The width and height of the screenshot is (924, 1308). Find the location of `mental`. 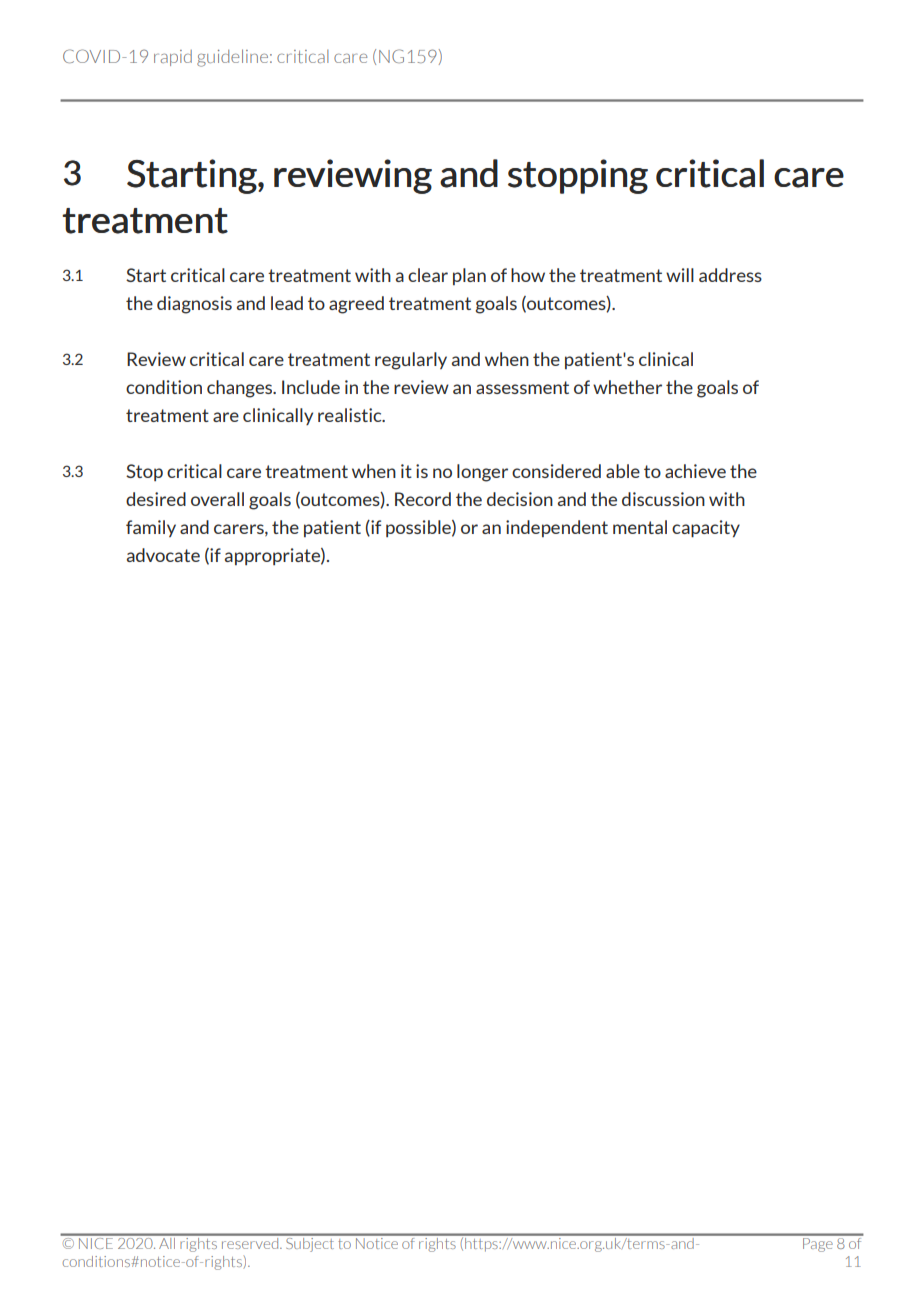

mental is located at coordinates (640, 527).
